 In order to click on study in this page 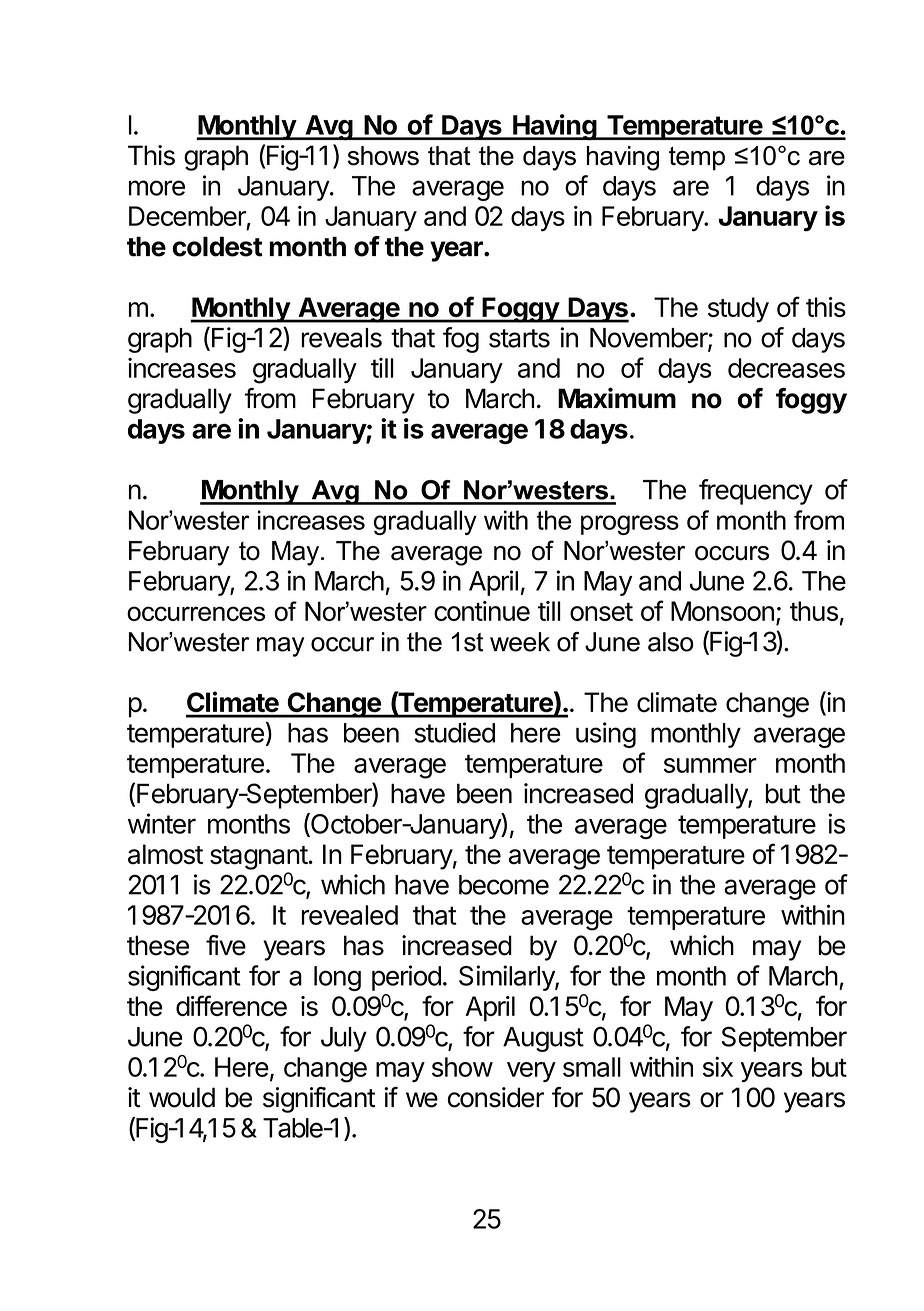, I will do `click(738, 310)`.
